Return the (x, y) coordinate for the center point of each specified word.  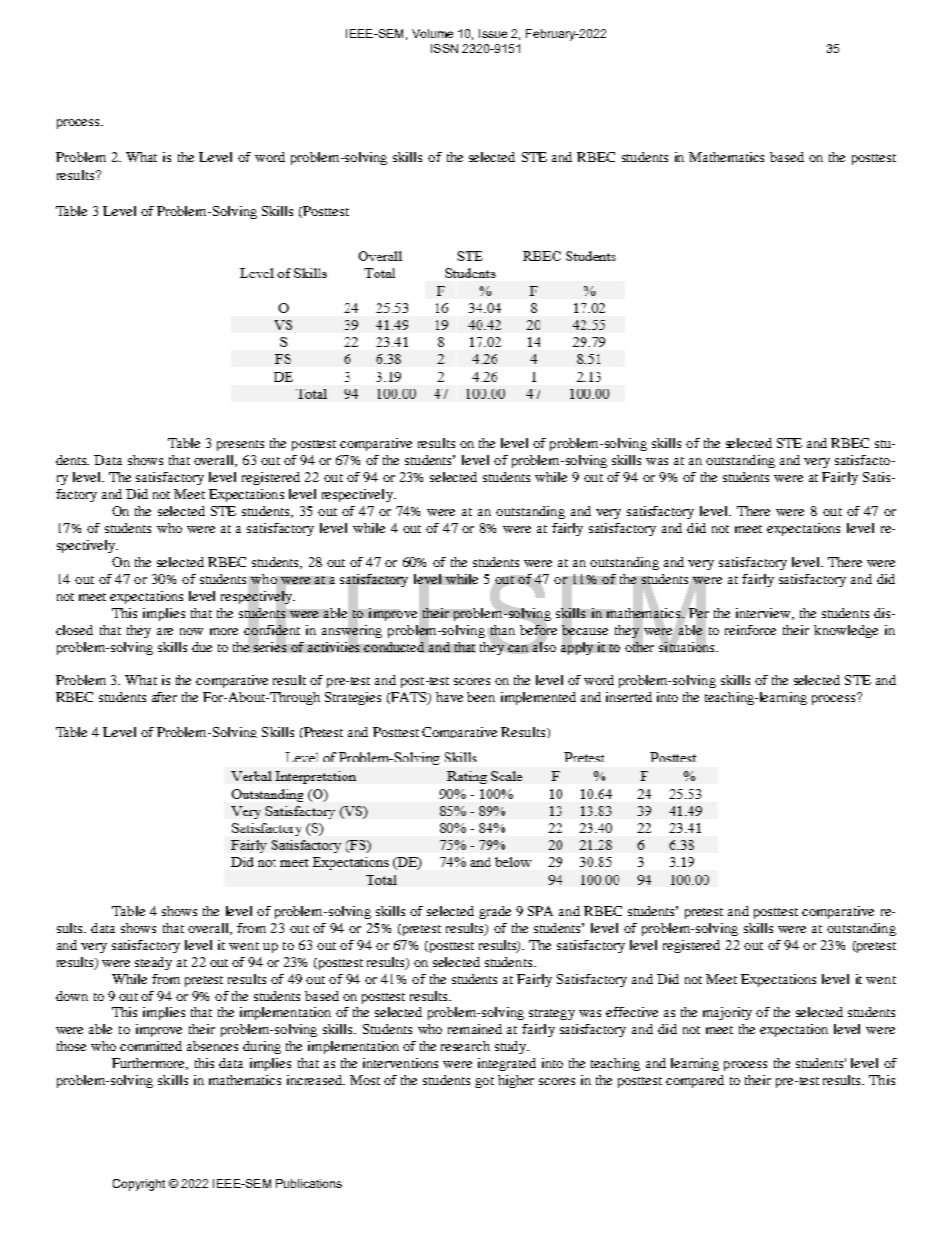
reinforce (750, 630)
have (449, 697)
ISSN (444, 48)
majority (727, 1013)
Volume (432, 33)
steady (153, 963)
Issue (493, 33)
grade (495, 912)
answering (352, 631)
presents (240, 445)
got (484, 1082)
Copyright (139, 1185)
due (202, 647)
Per (699, 613)
